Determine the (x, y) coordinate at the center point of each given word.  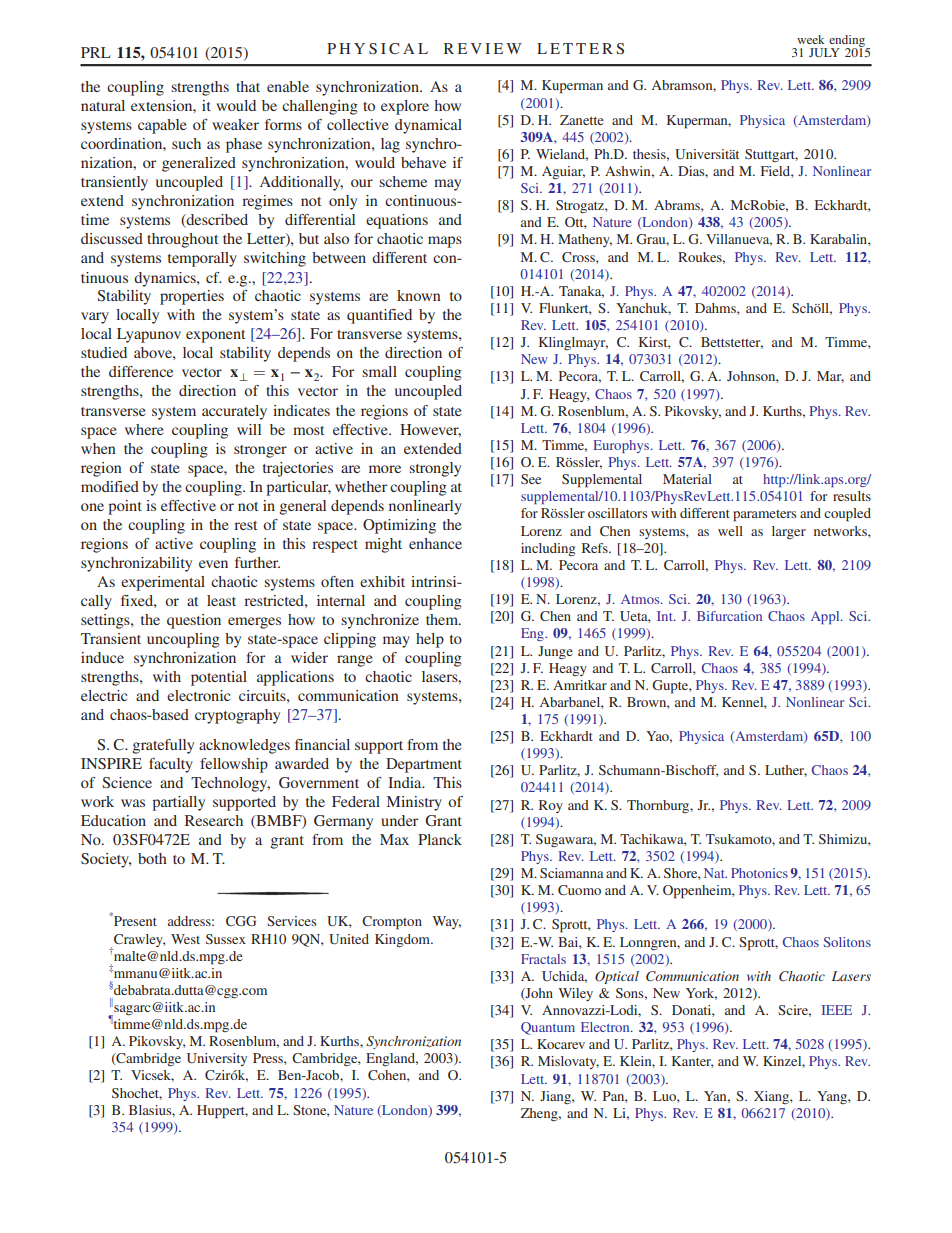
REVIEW (483, 48)
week (811, 39)
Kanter (693, 1062)
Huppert (222, 1112)
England (392, 1059)
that (248, 86)
